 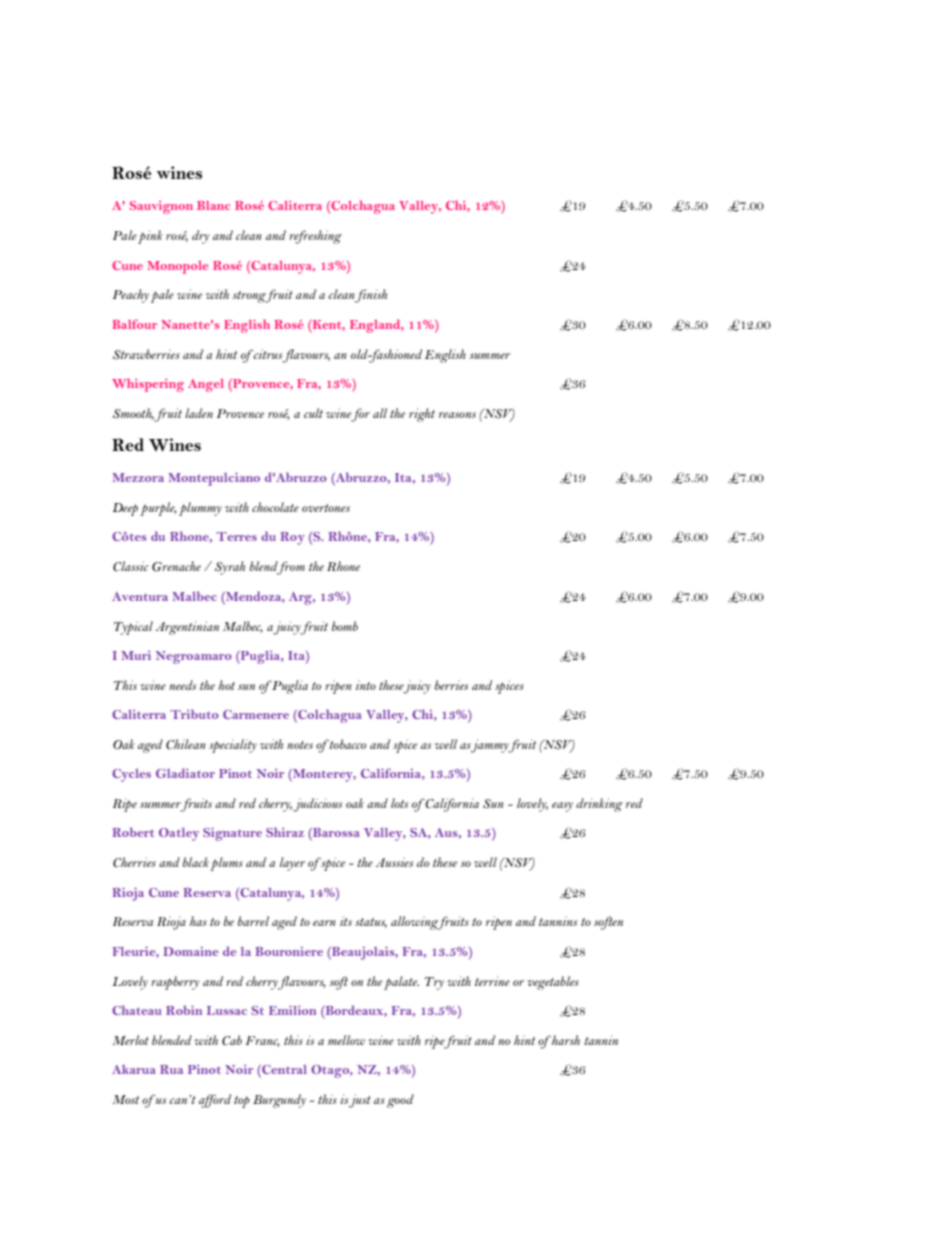 What do you see at coordinates (200, 237) in the image?
I see `dry` at bounding box center [200, 237].
